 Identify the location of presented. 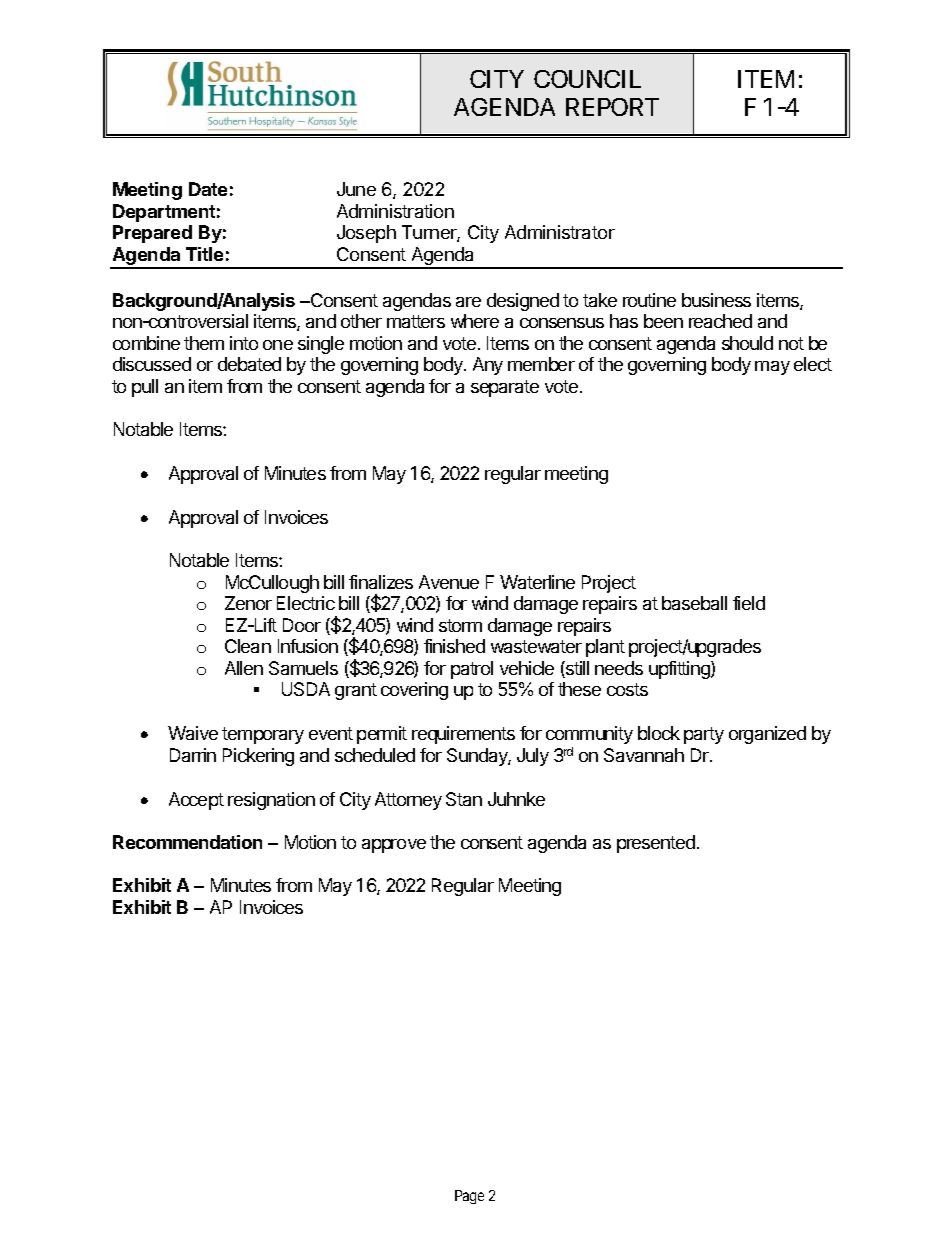
(656, 844).
